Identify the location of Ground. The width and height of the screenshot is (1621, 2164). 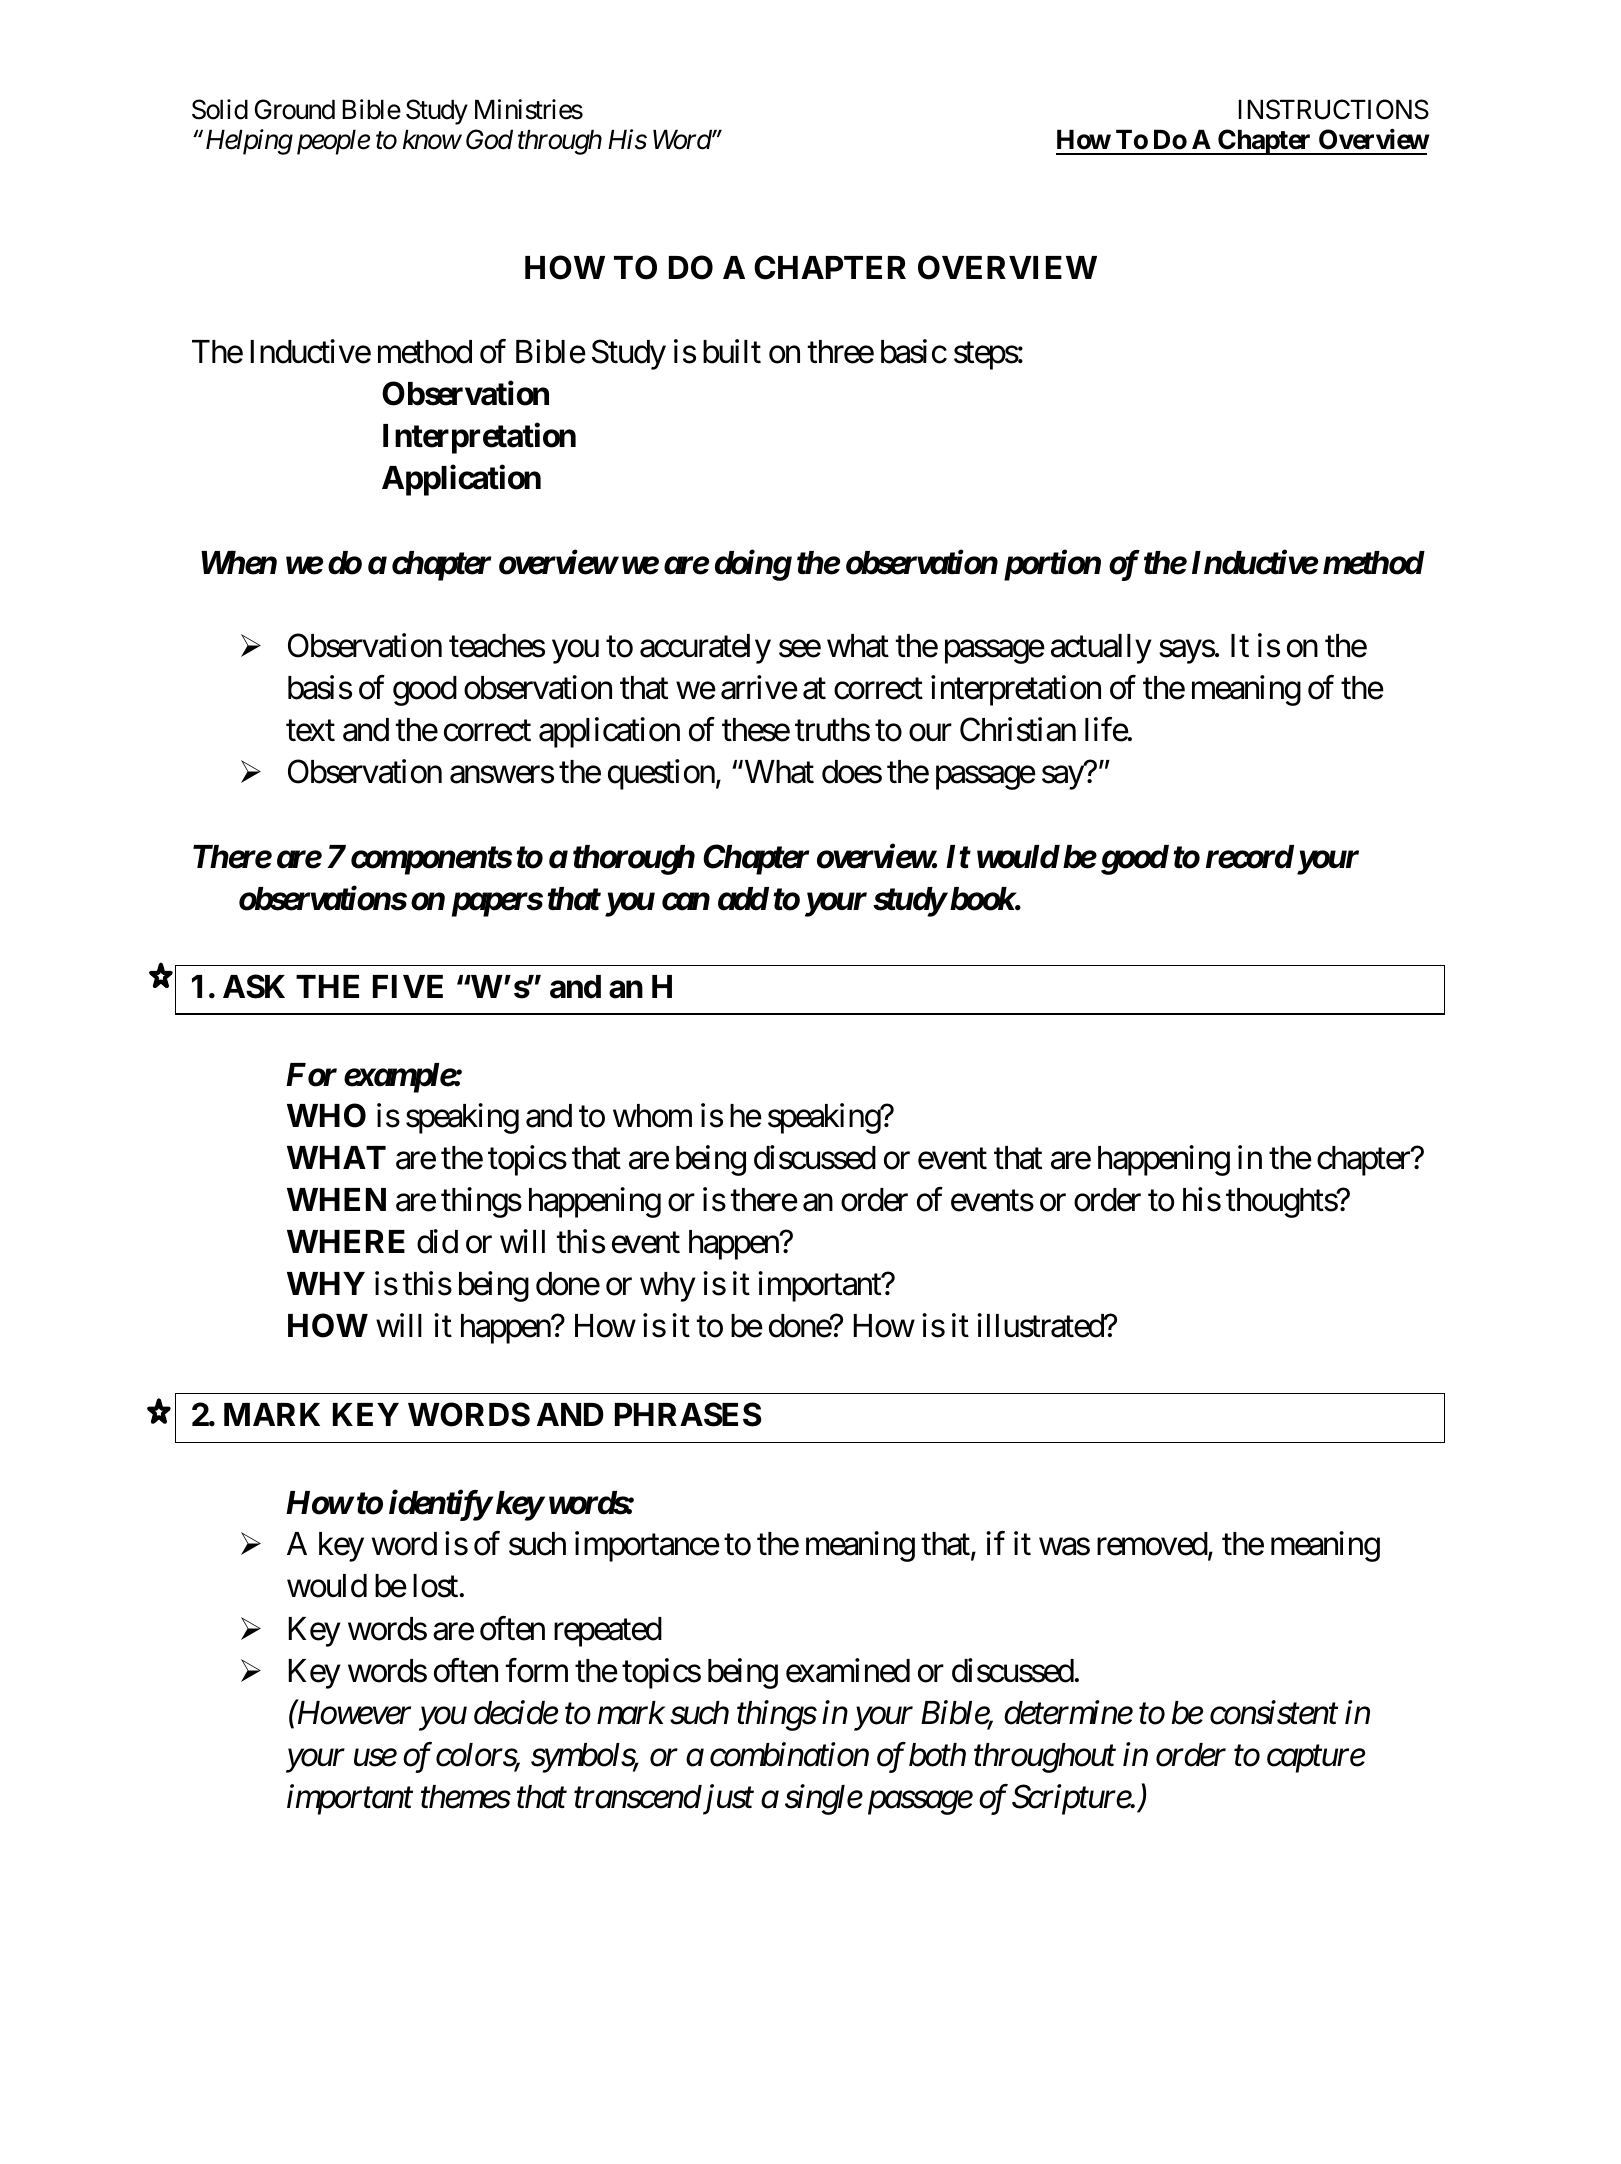
(295, 109).
